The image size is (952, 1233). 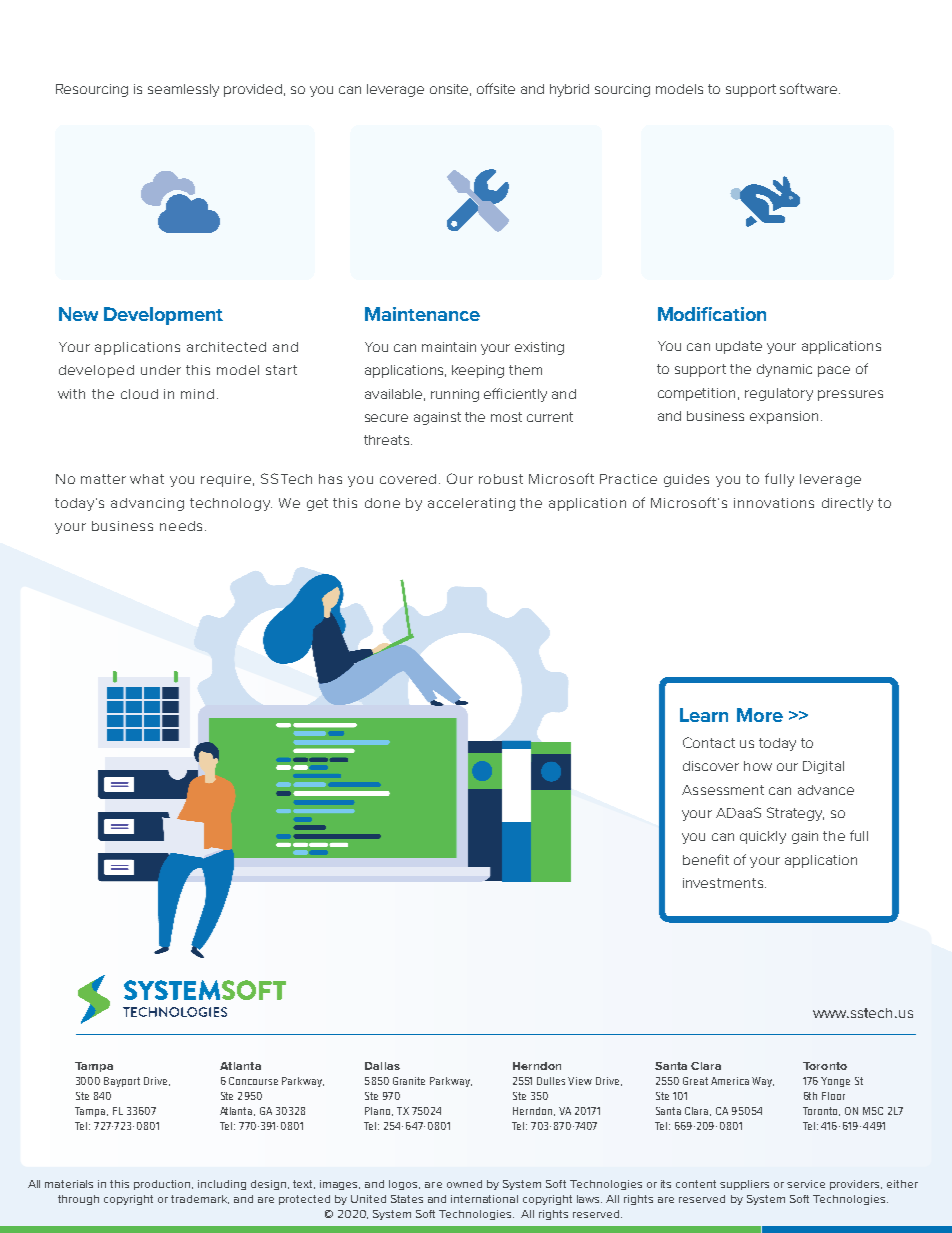 I want to click on seamlessly, so click(x=183, y=90).
